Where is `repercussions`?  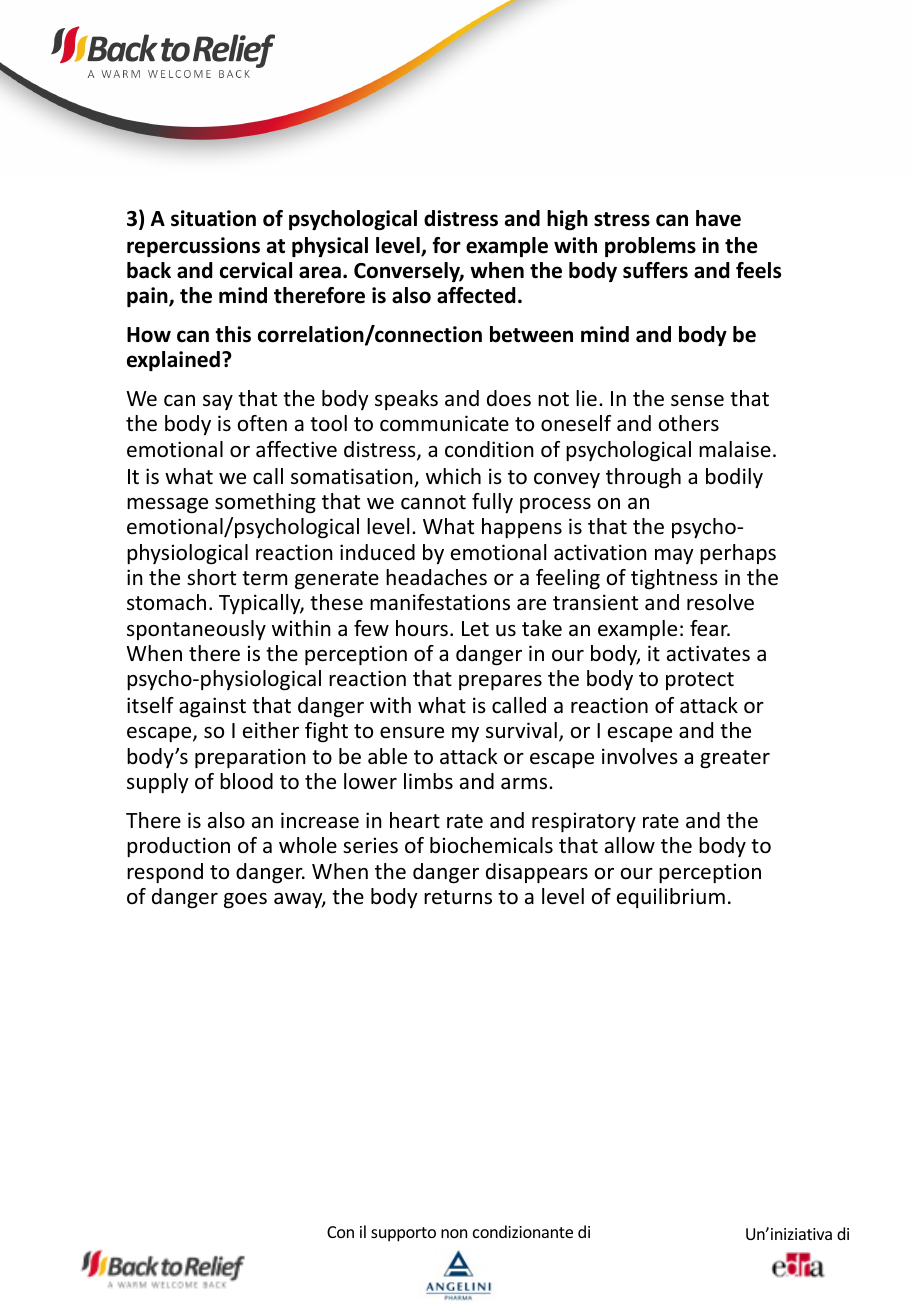
repercussions is located at coordinates (193, 247).
